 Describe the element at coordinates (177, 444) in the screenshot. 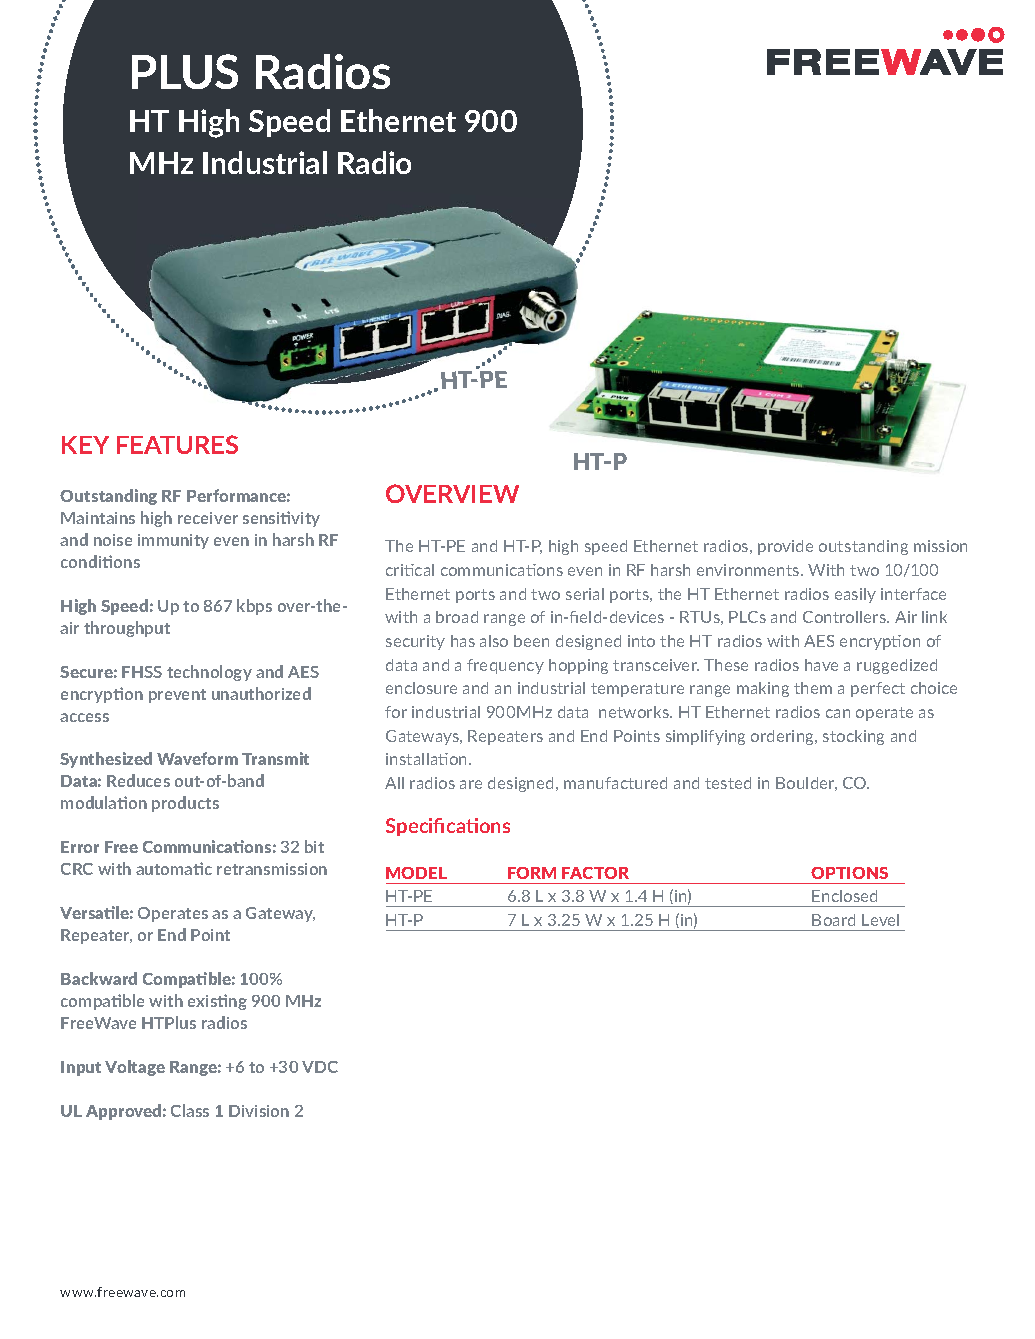

I see `FEATURES` at that location.
